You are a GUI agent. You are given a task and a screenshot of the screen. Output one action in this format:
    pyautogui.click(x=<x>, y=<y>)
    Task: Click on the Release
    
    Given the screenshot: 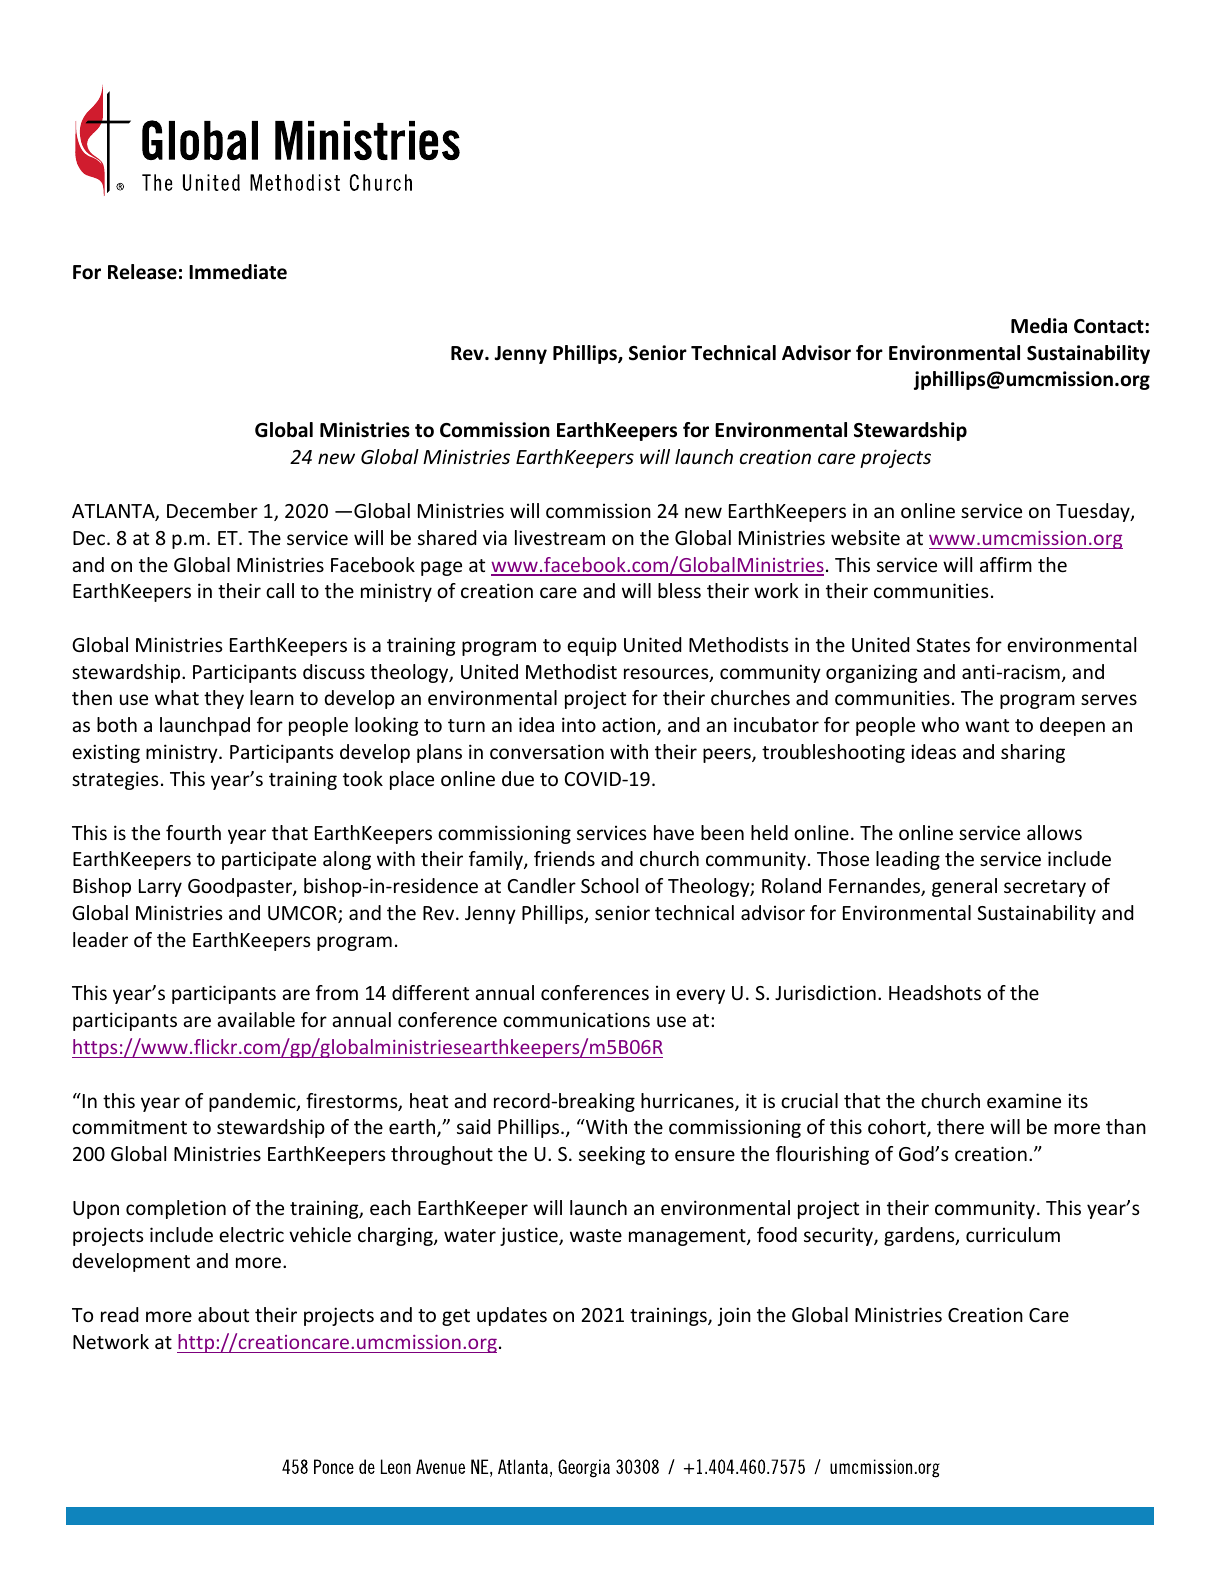 What is the action you would take?
    pyautogui.click(x=142, y=272)
